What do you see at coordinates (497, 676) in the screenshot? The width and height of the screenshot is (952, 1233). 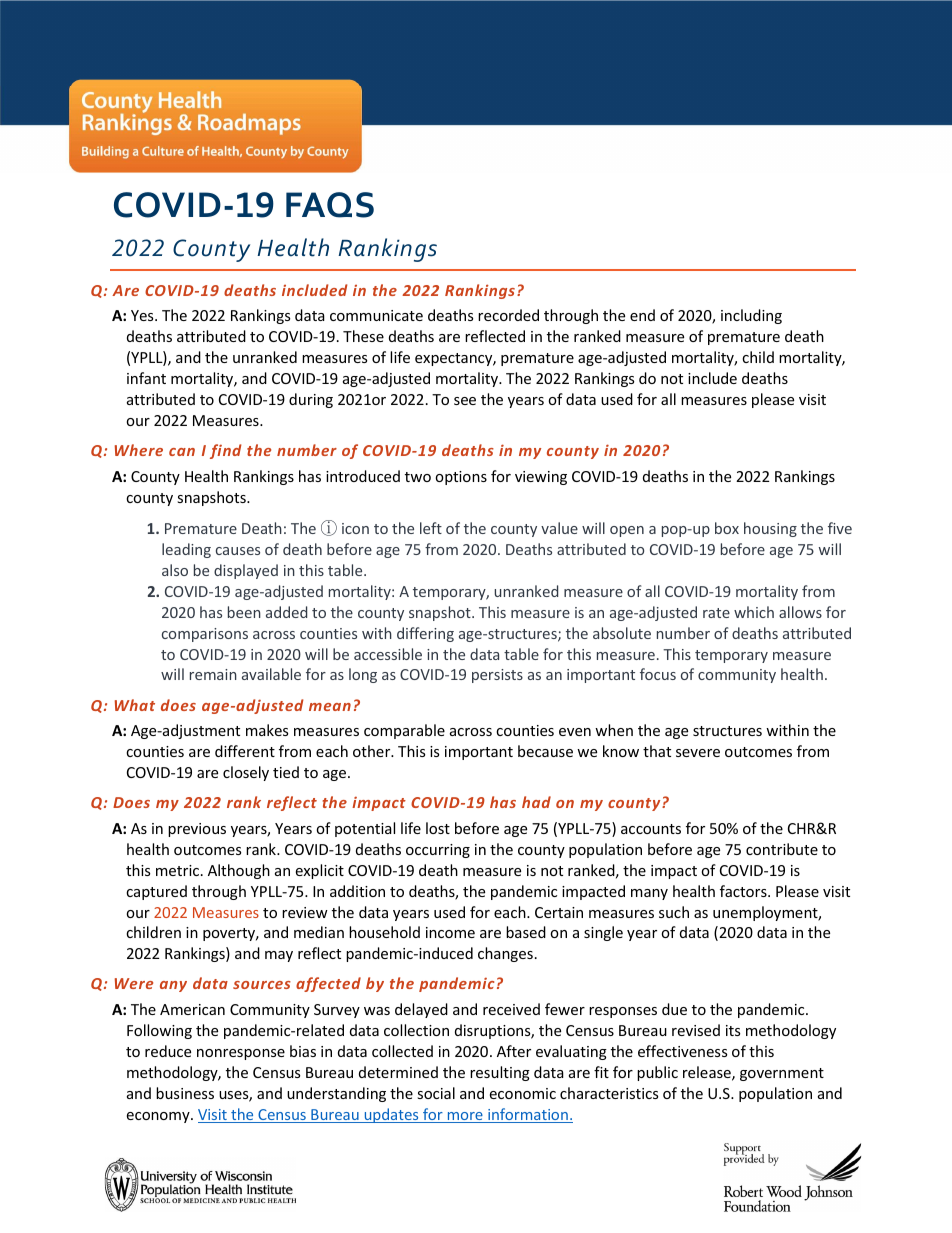 I see `persists` at bounding box center [497, 676].
